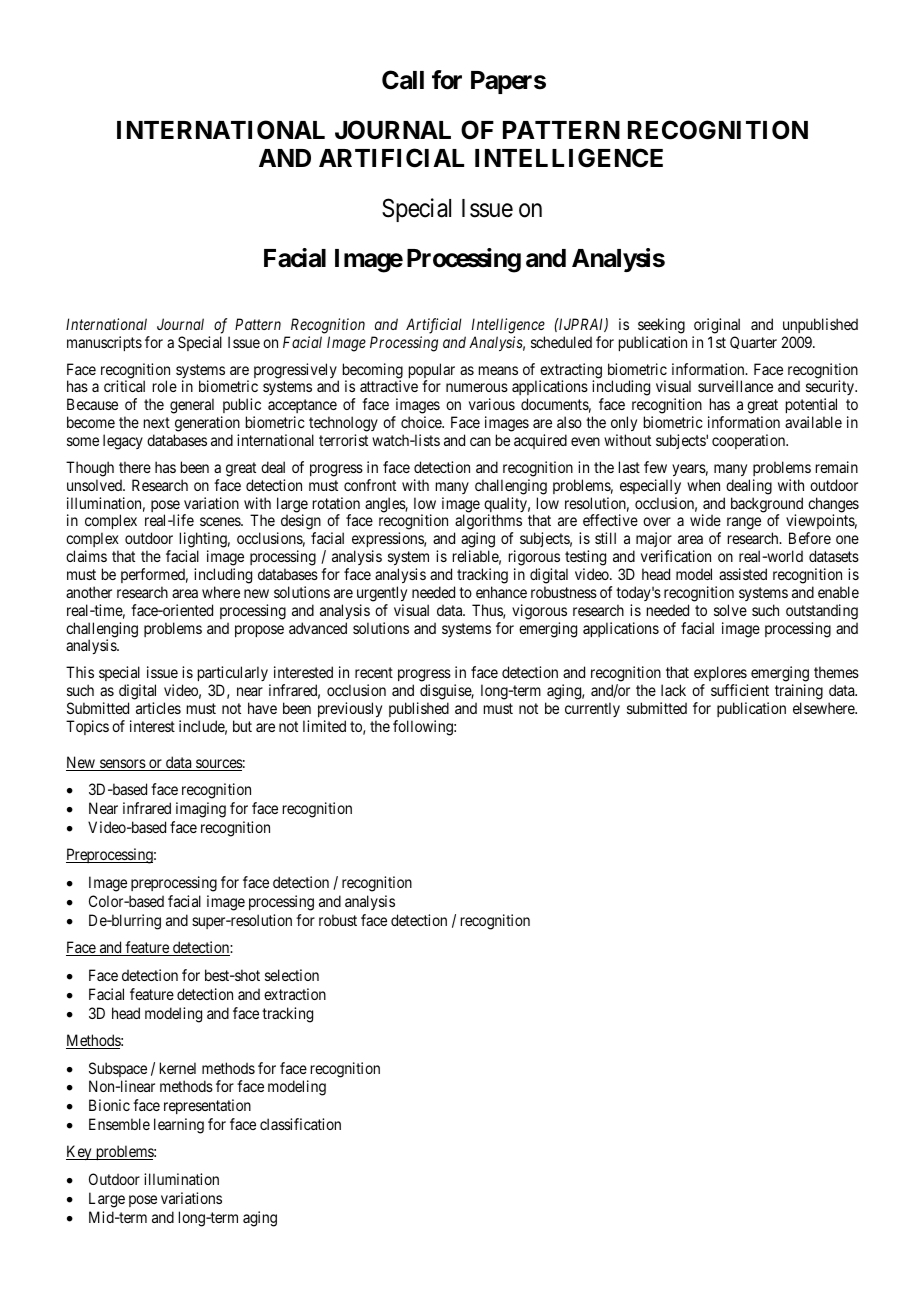 The width and height of the image is (924, 1308). Describe the element at coordinates (295, 994) in the image. I see `extraction` at that location.
